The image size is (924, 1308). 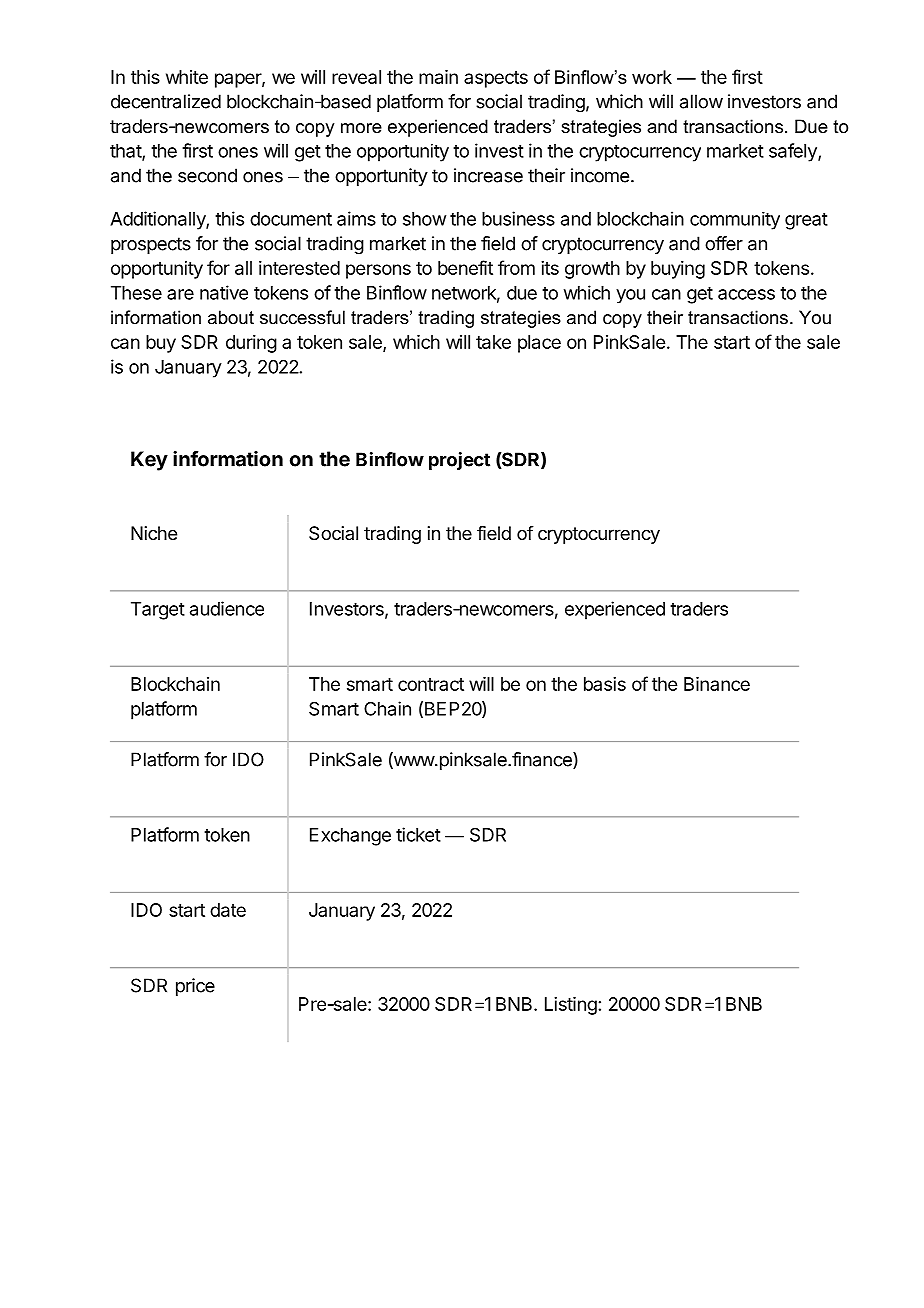 I want to click on Binance, so click(x=717, y=684).
